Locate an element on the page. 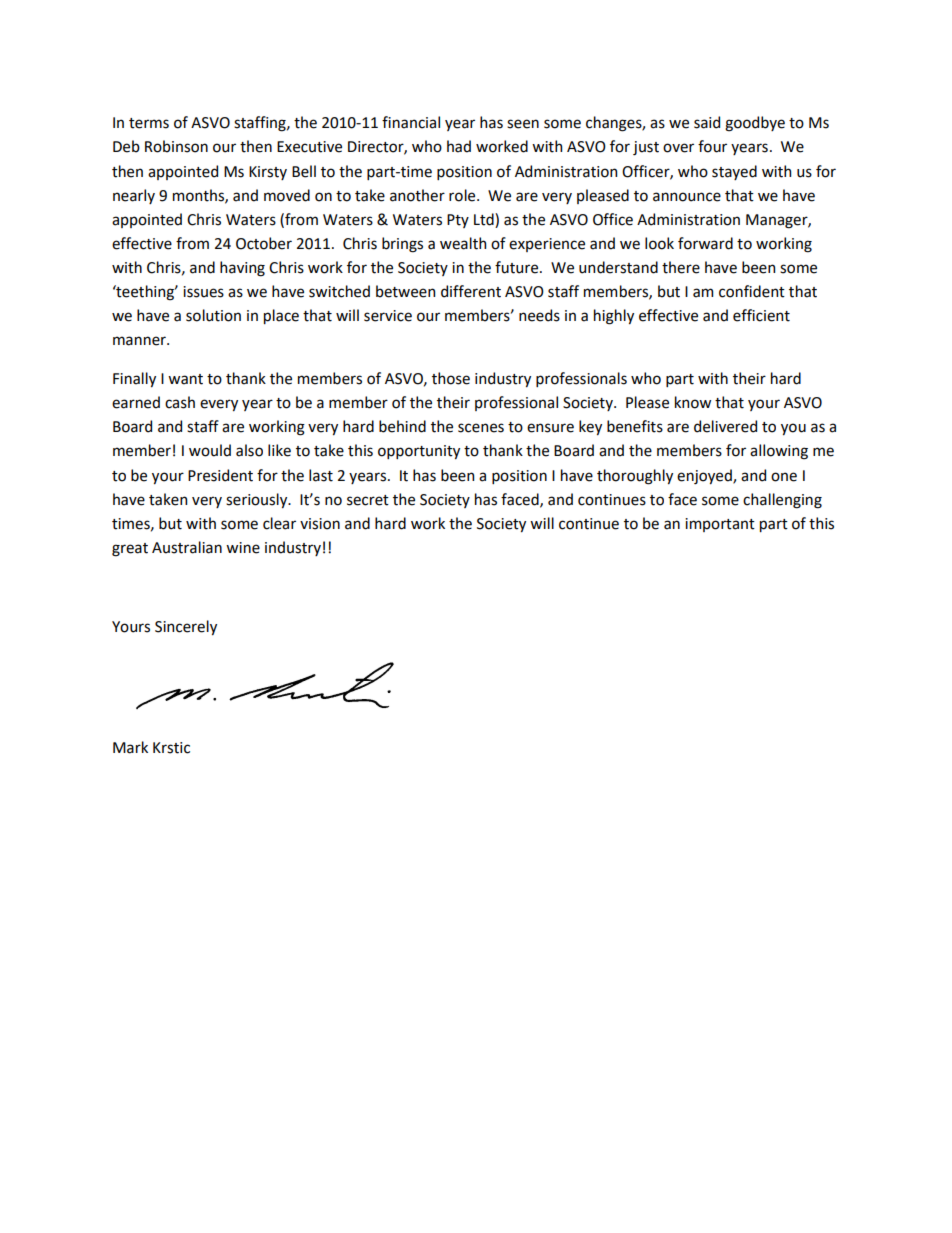  important is located at coordinates (720, 525).
